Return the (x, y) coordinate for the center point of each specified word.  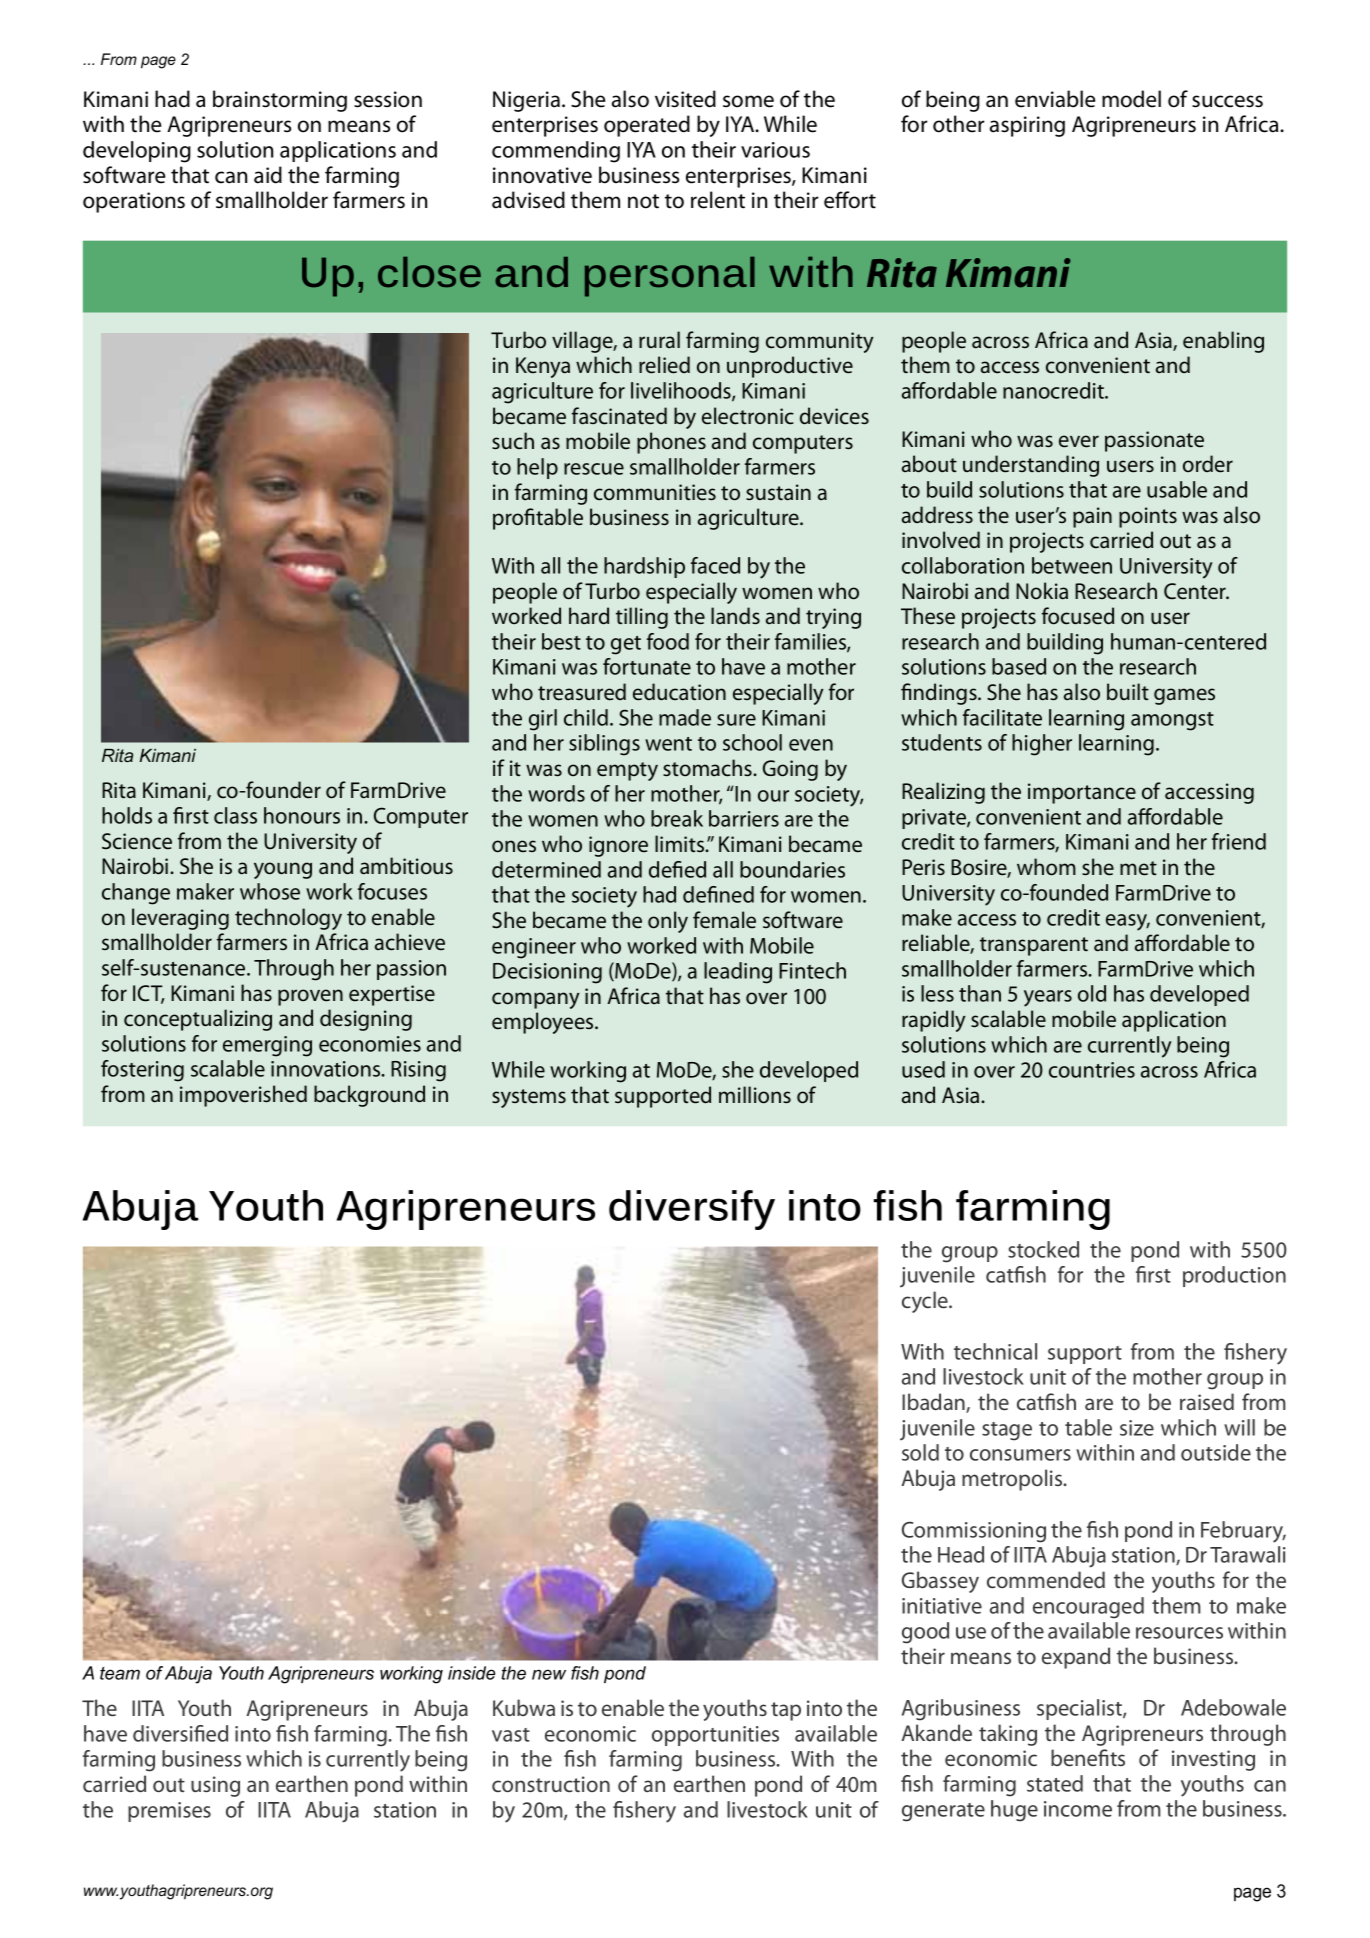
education (679, 692)
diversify (692, 1210)
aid (268, 175)
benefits (1088, 1757)
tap (786, 1711)
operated (647, 126)
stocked (1043, 1249)
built (1128, 692)
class (235, 815)
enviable (1055, 99)
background (369, 1096)
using (215, 1786)
